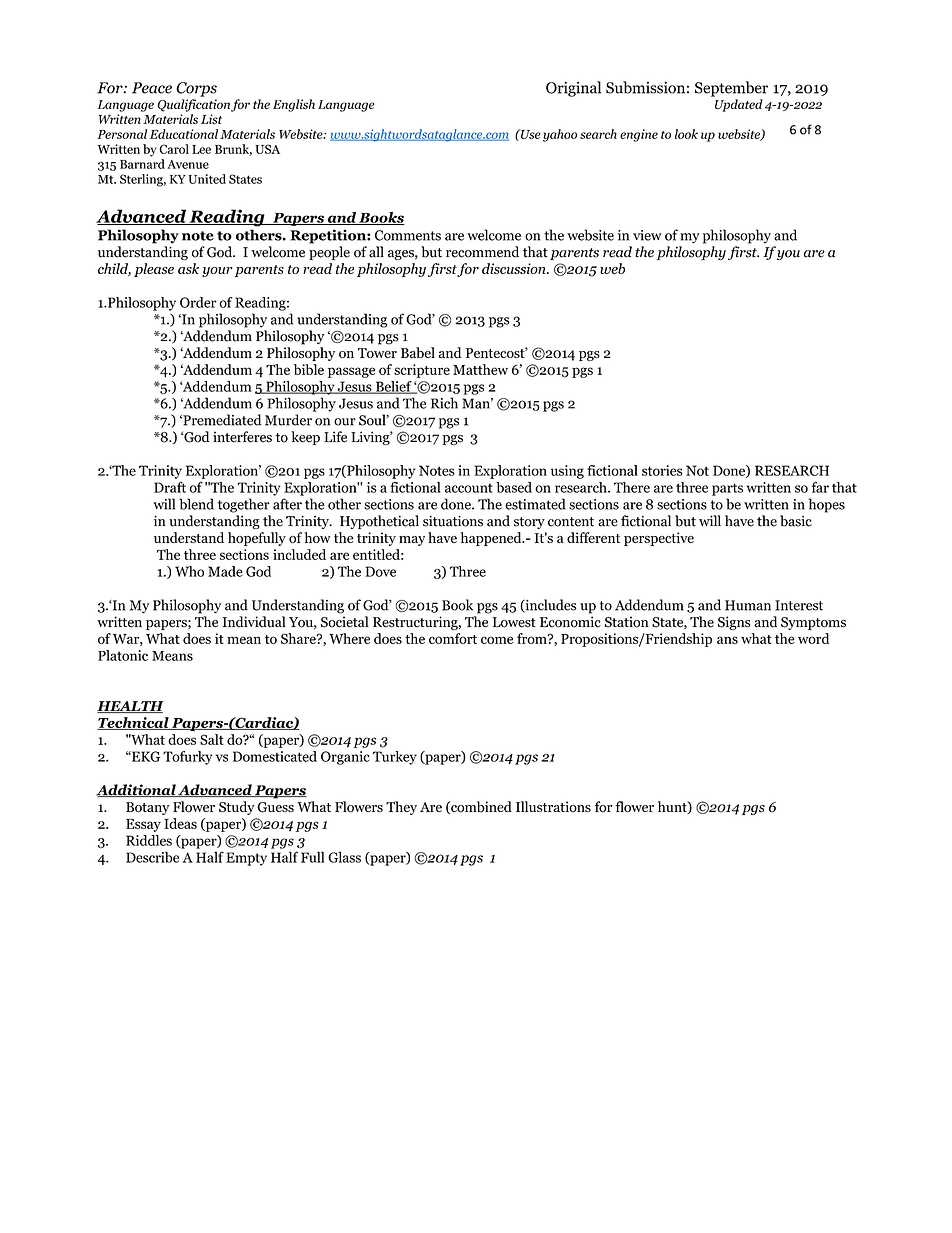 The image size is (952, 1233). Describe the element at coordinates (480, 369) in the image. I see `Matthew` at that location.
